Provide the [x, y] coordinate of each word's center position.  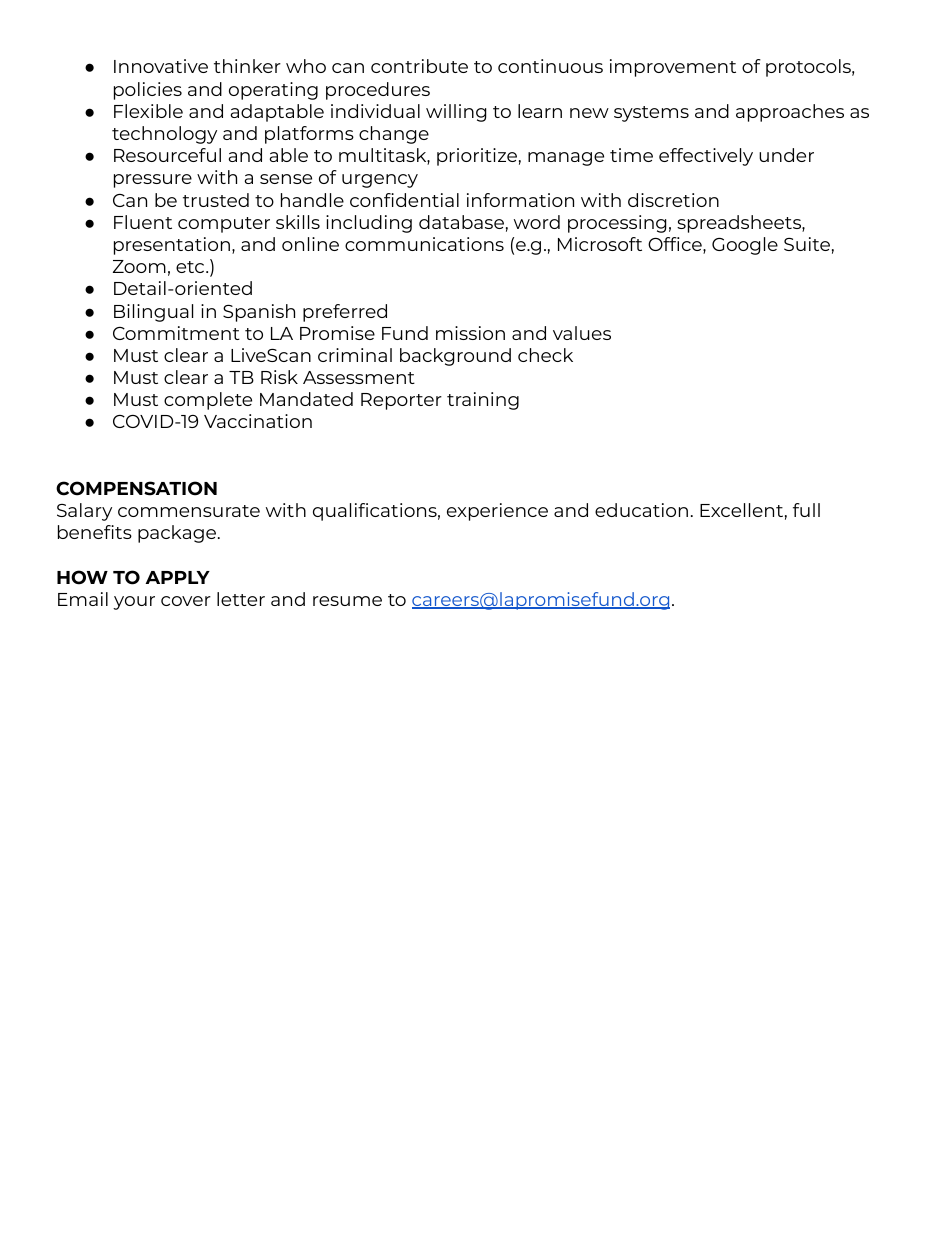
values [582, 333]
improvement [673, 68]
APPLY [177, 577]
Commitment [176, 333]
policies [148, 91]
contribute [419, 66]
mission [470, 333]
